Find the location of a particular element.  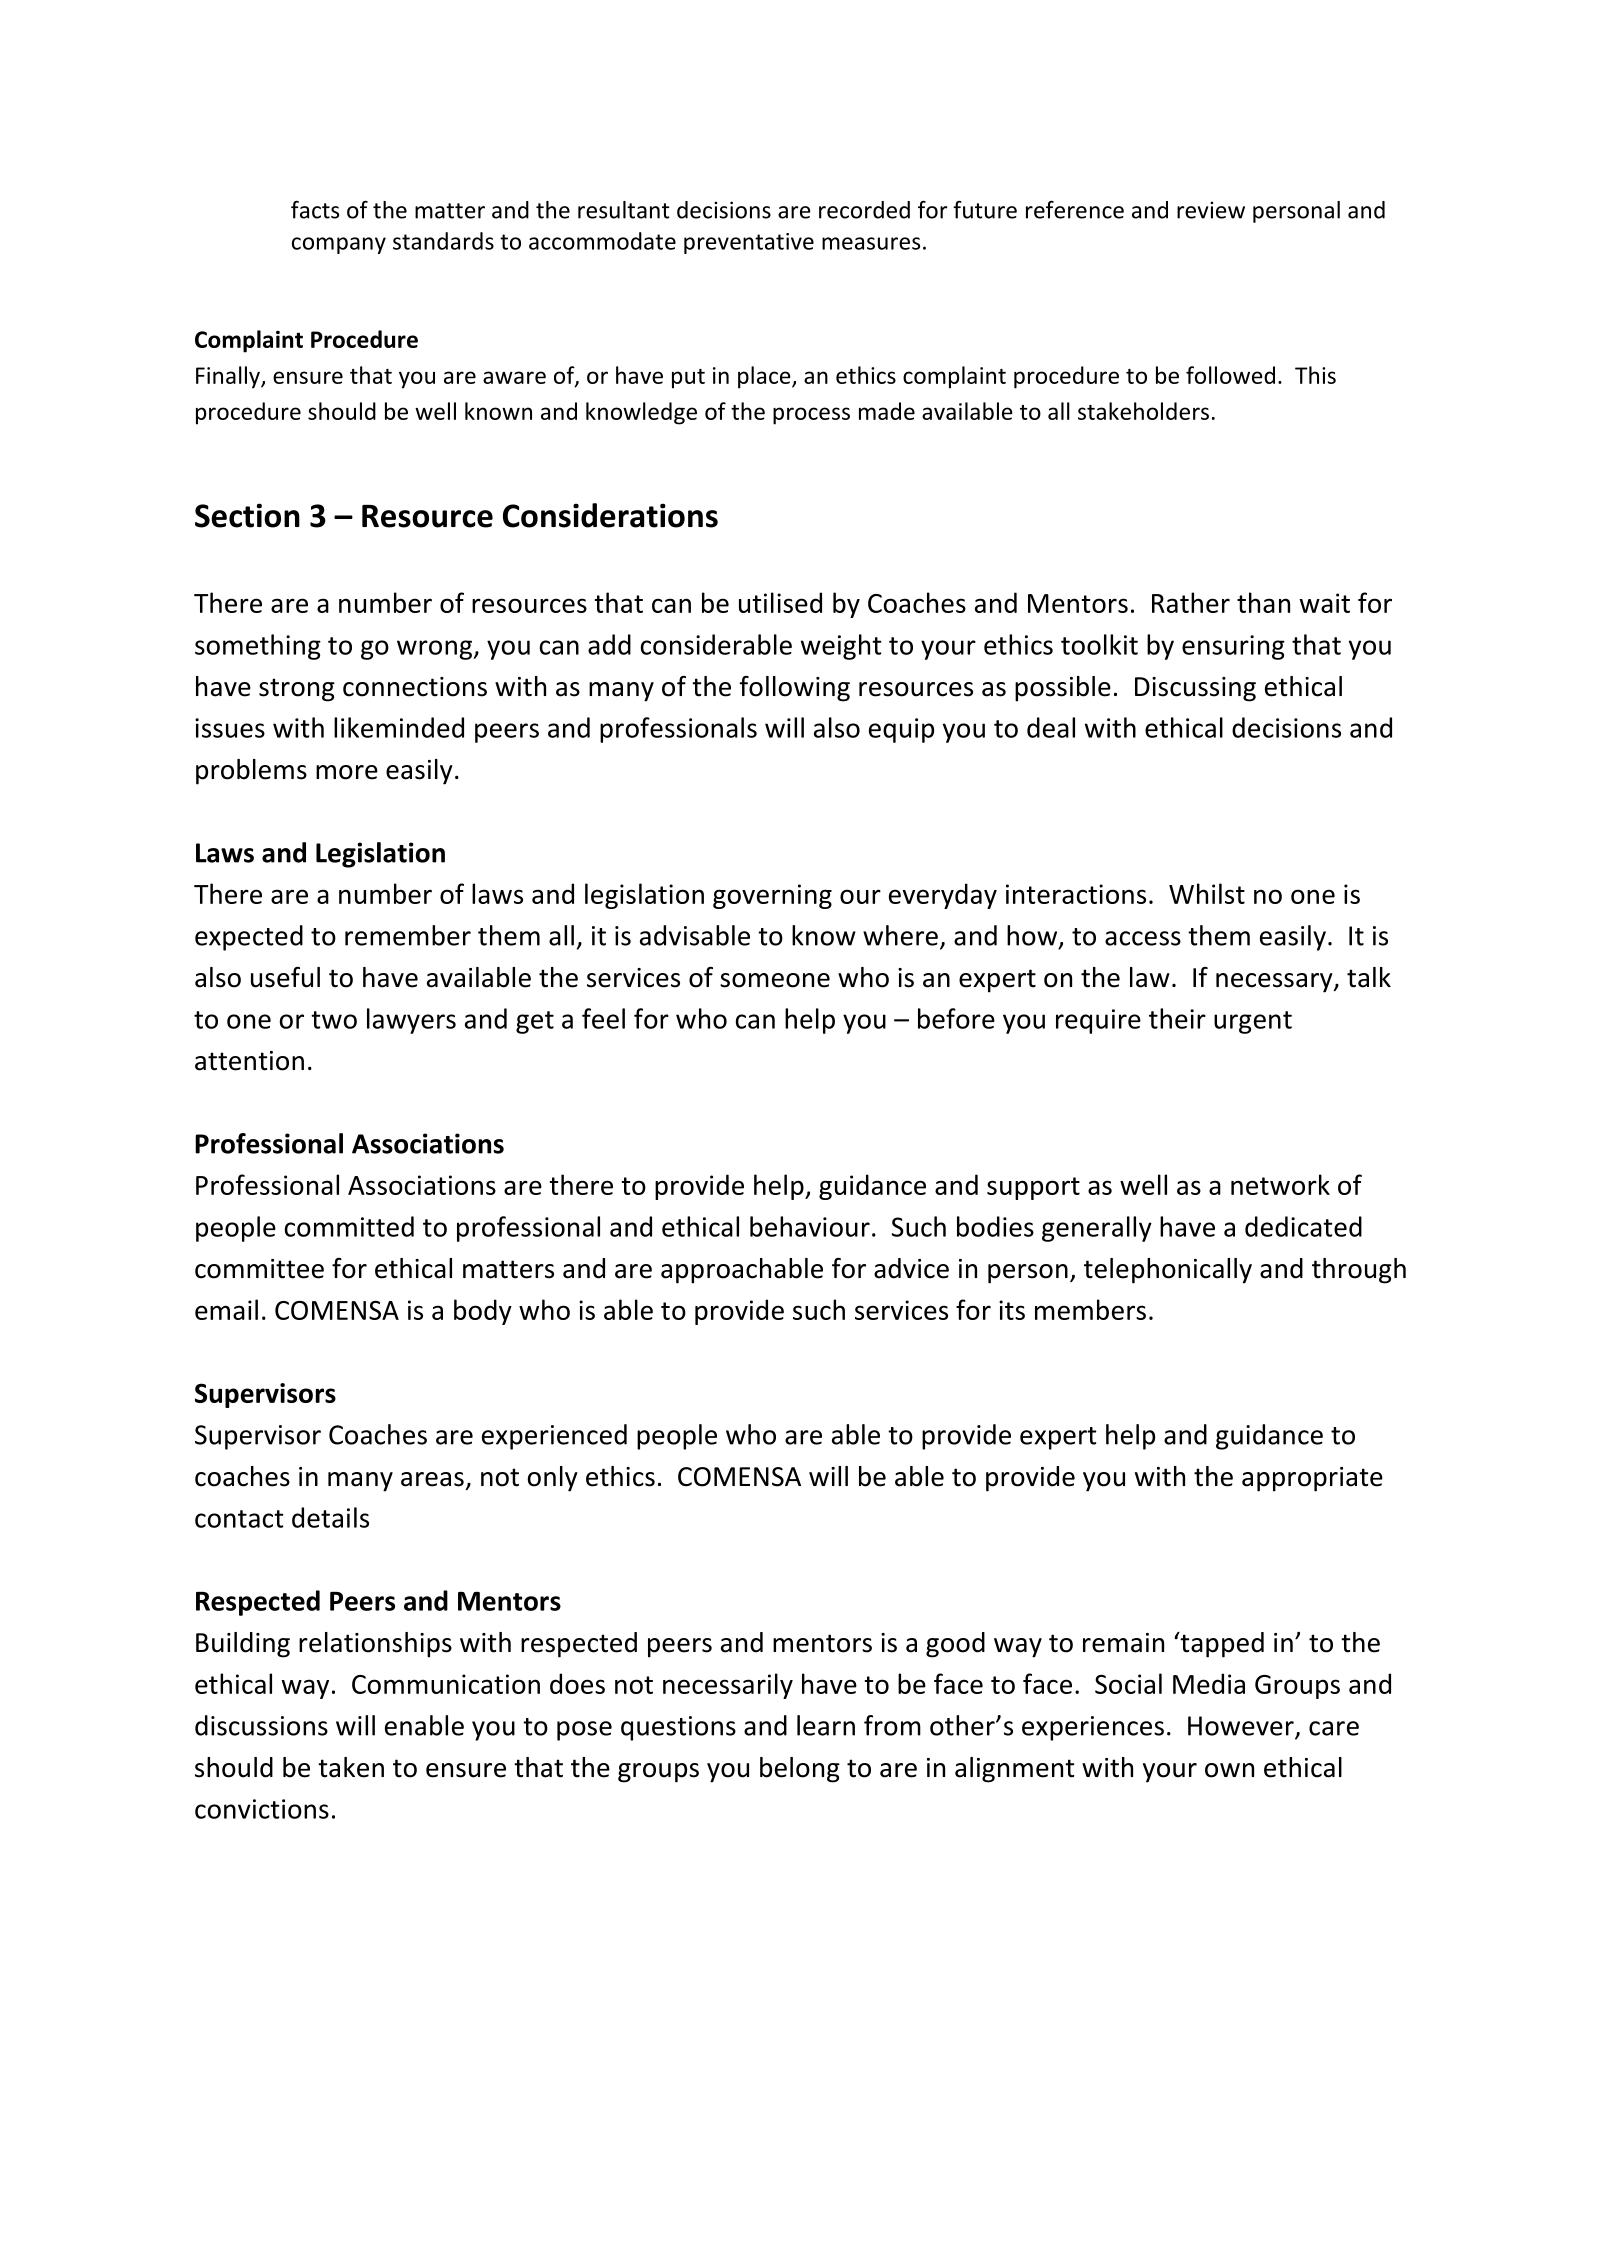

behaviour is located at coordinates (810, 1226).
